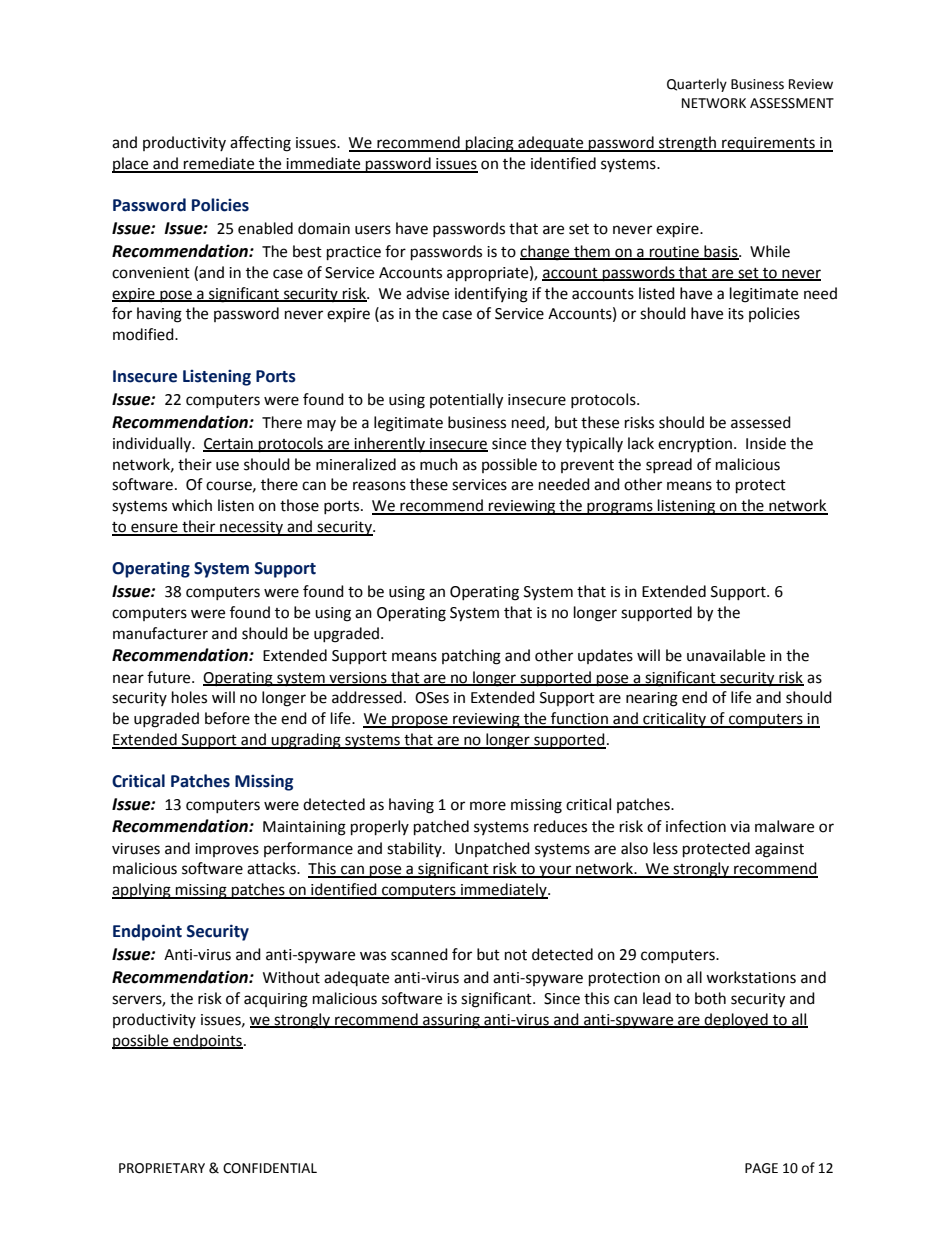  Describe the element at coordinates (471, 657) in the document. I see `patching` at that location.
